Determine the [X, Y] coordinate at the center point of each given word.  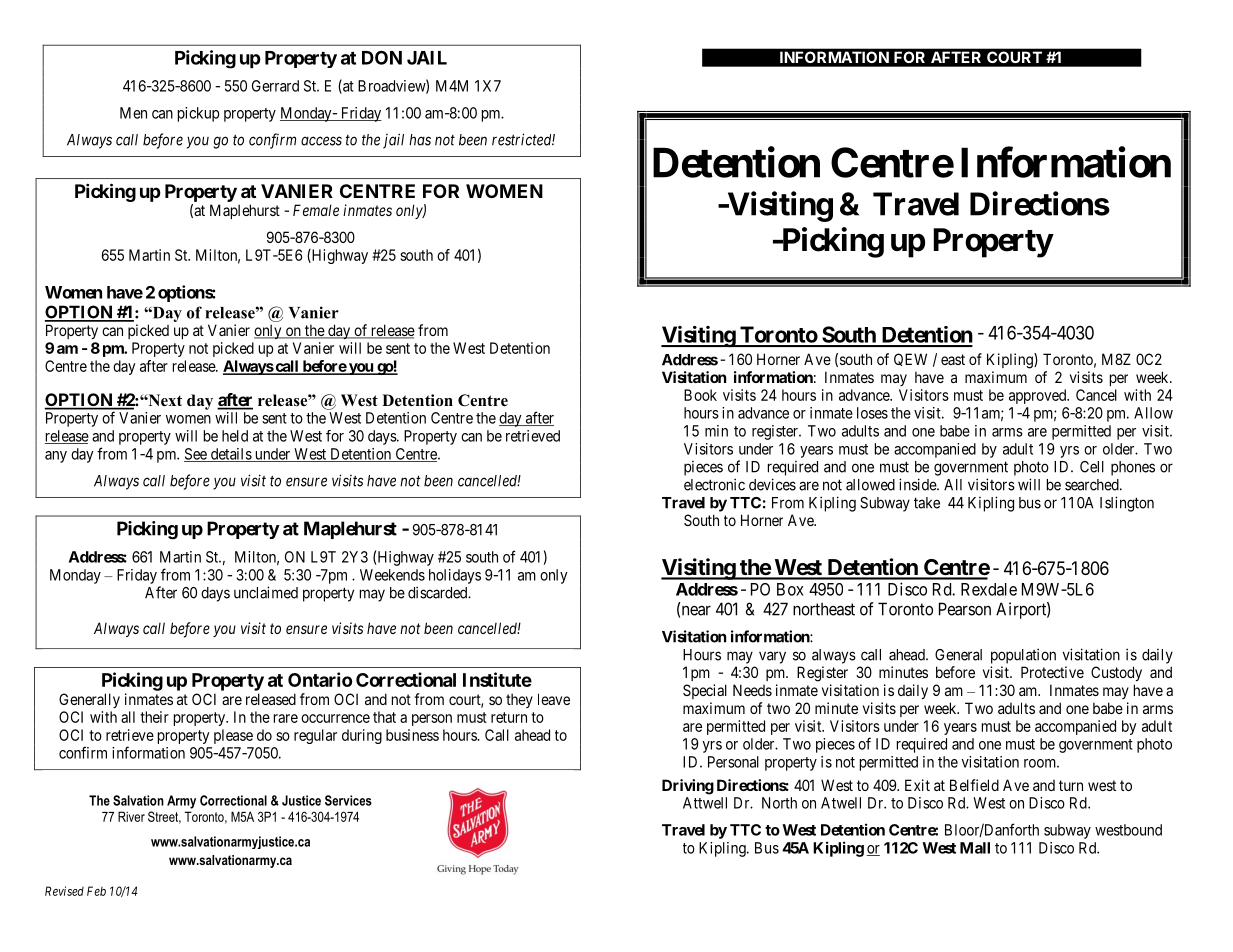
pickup [199, 114]
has [420, 140]
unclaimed [266, 592]
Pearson [965, 609]
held [235, 436]
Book [700, 395]
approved [1039, 396]
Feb [96, 891]
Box [790, 589]
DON [382, 57]
